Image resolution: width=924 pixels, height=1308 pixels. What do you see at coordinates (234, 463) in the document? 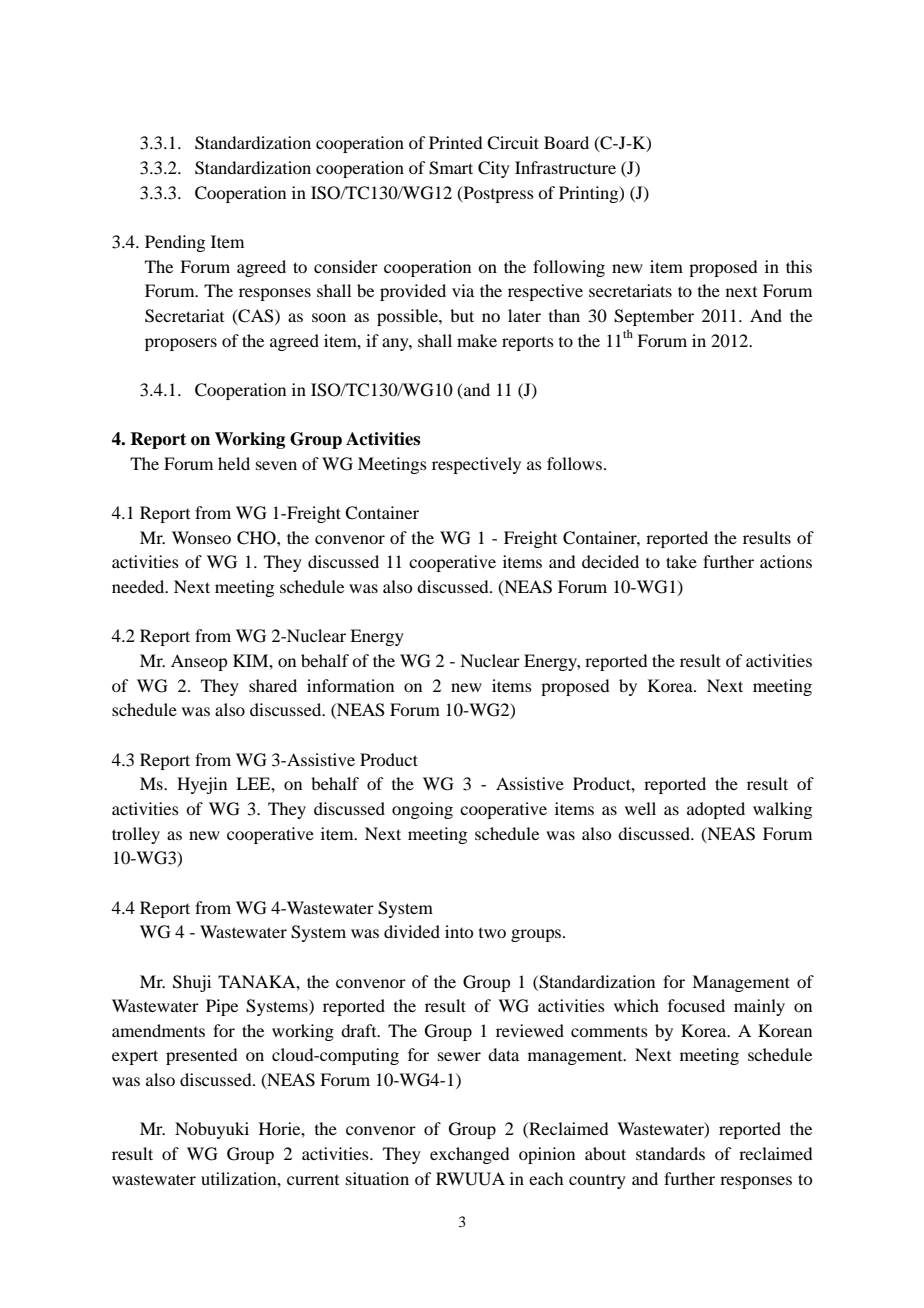
I see `held` at bounding box center [234, 463].
